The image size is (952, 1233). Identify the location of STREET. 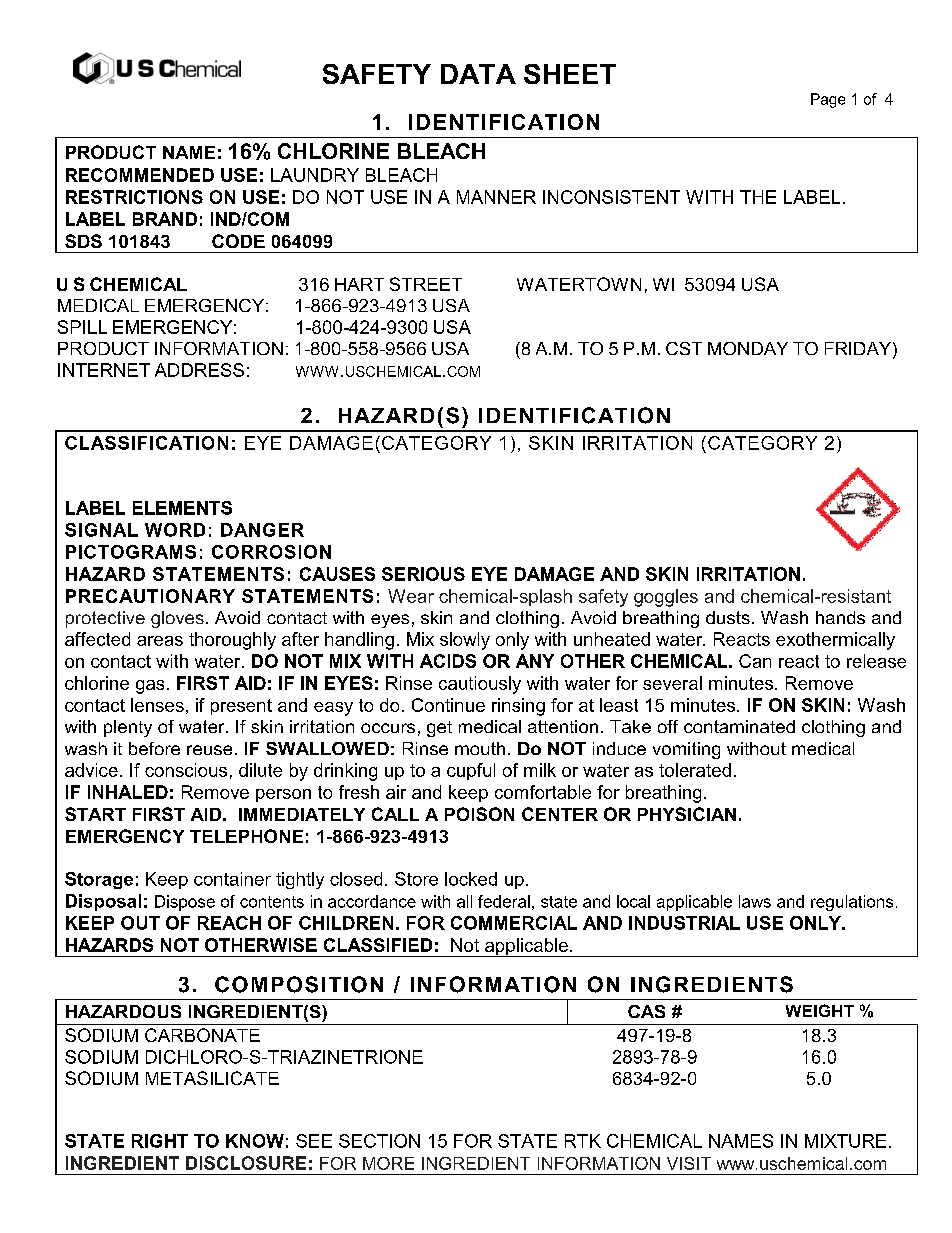
(426, 284).
